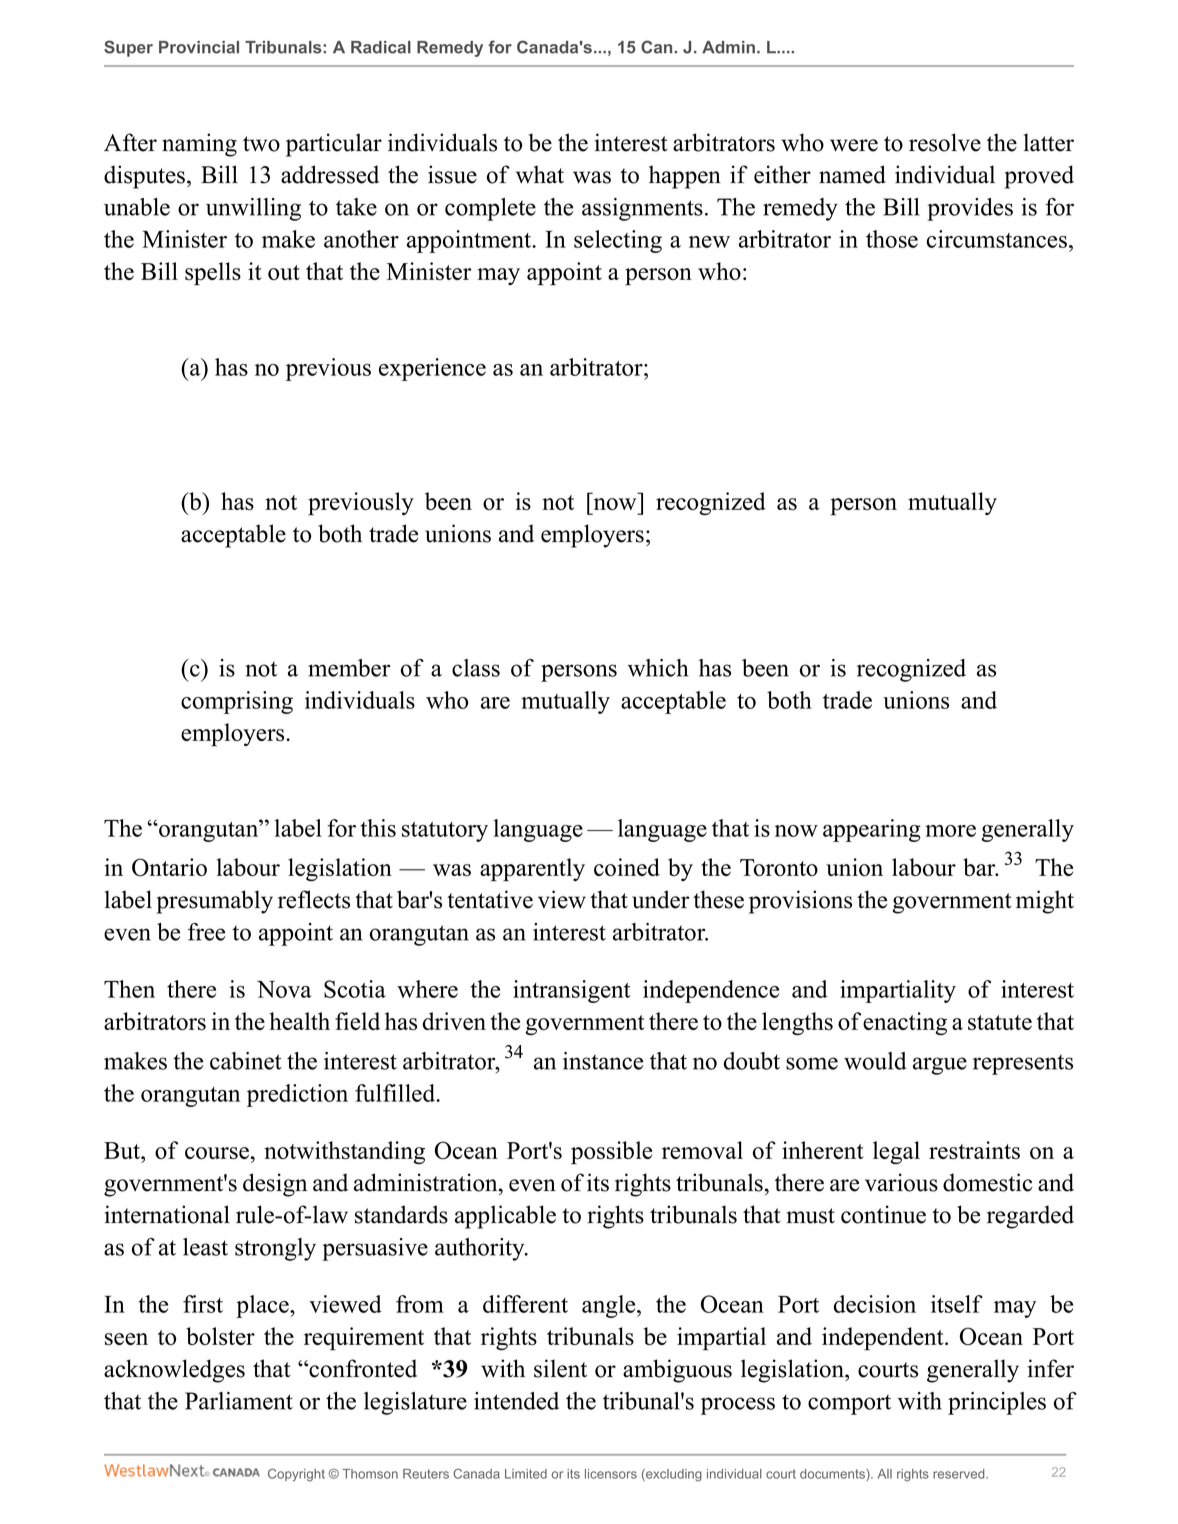  Describe the element at coordinates (940, 1066) in the image. I see `argue` at that location.
